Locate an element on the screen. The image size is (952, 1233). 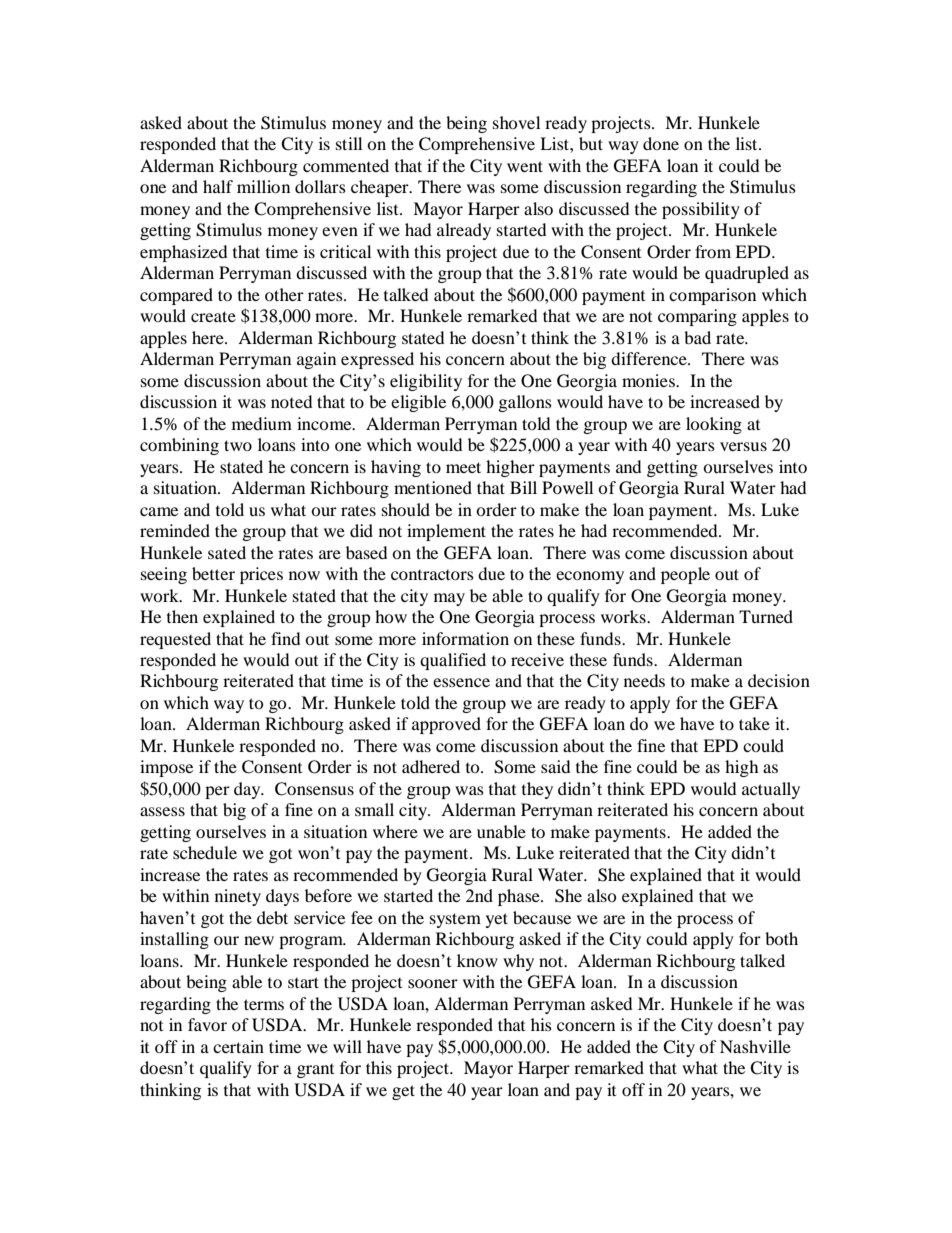
went is located at coordinates (525, 166).
